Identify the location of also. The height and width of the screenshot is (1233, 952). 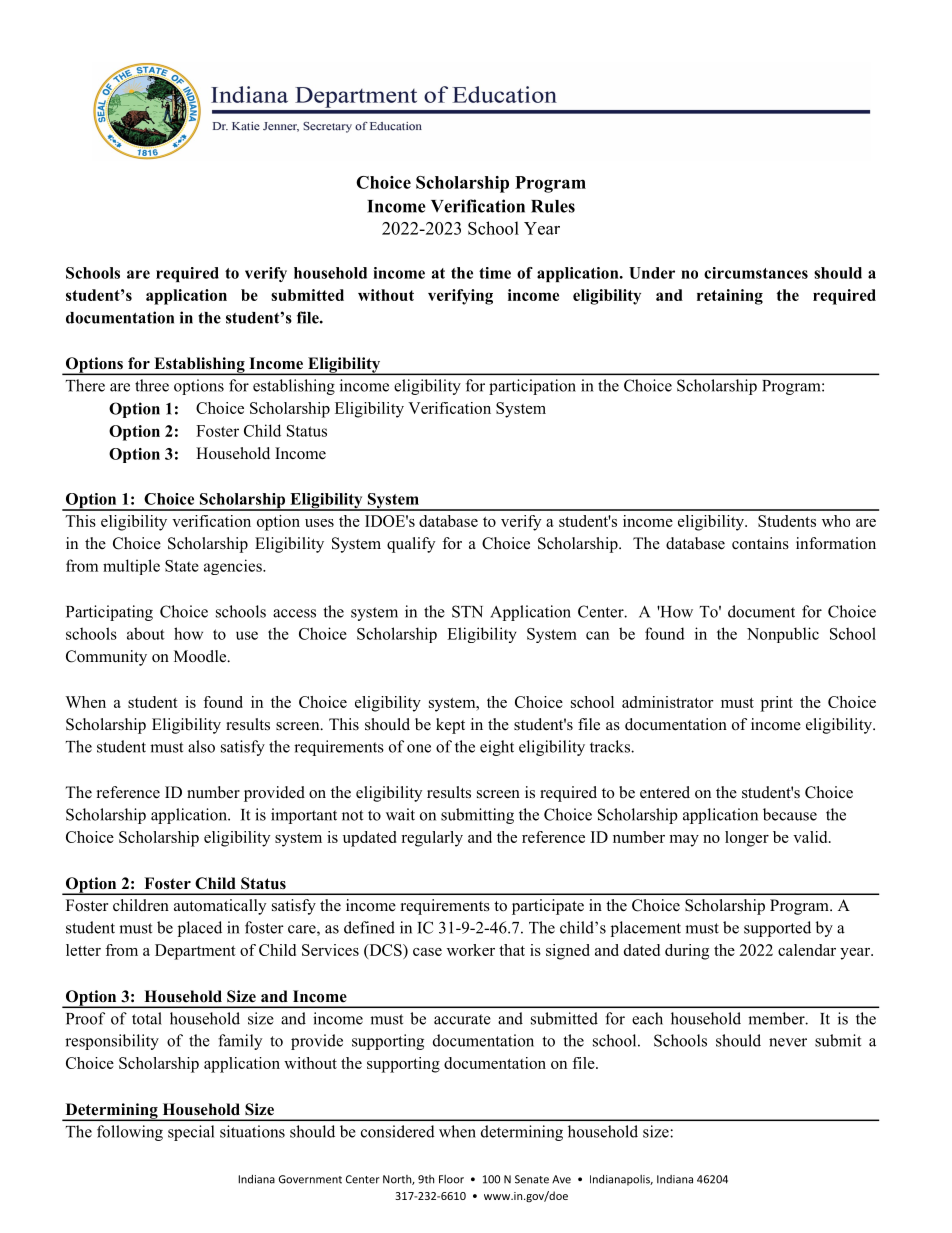
(201, 746).
